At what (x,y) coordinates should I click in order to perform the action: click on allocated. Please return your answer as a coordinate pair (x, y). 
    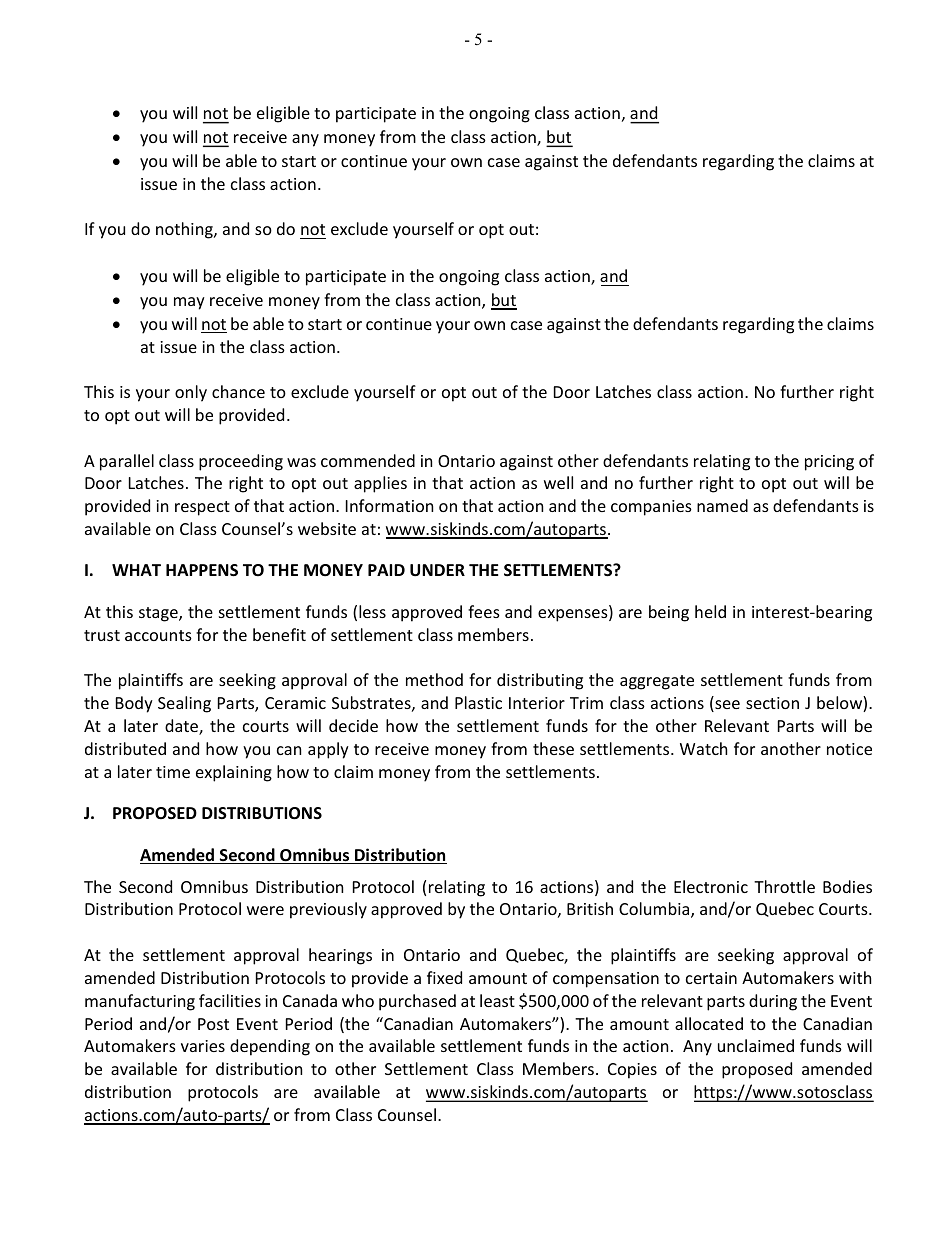
    Looking at the image, I should click on (709, 1023).
